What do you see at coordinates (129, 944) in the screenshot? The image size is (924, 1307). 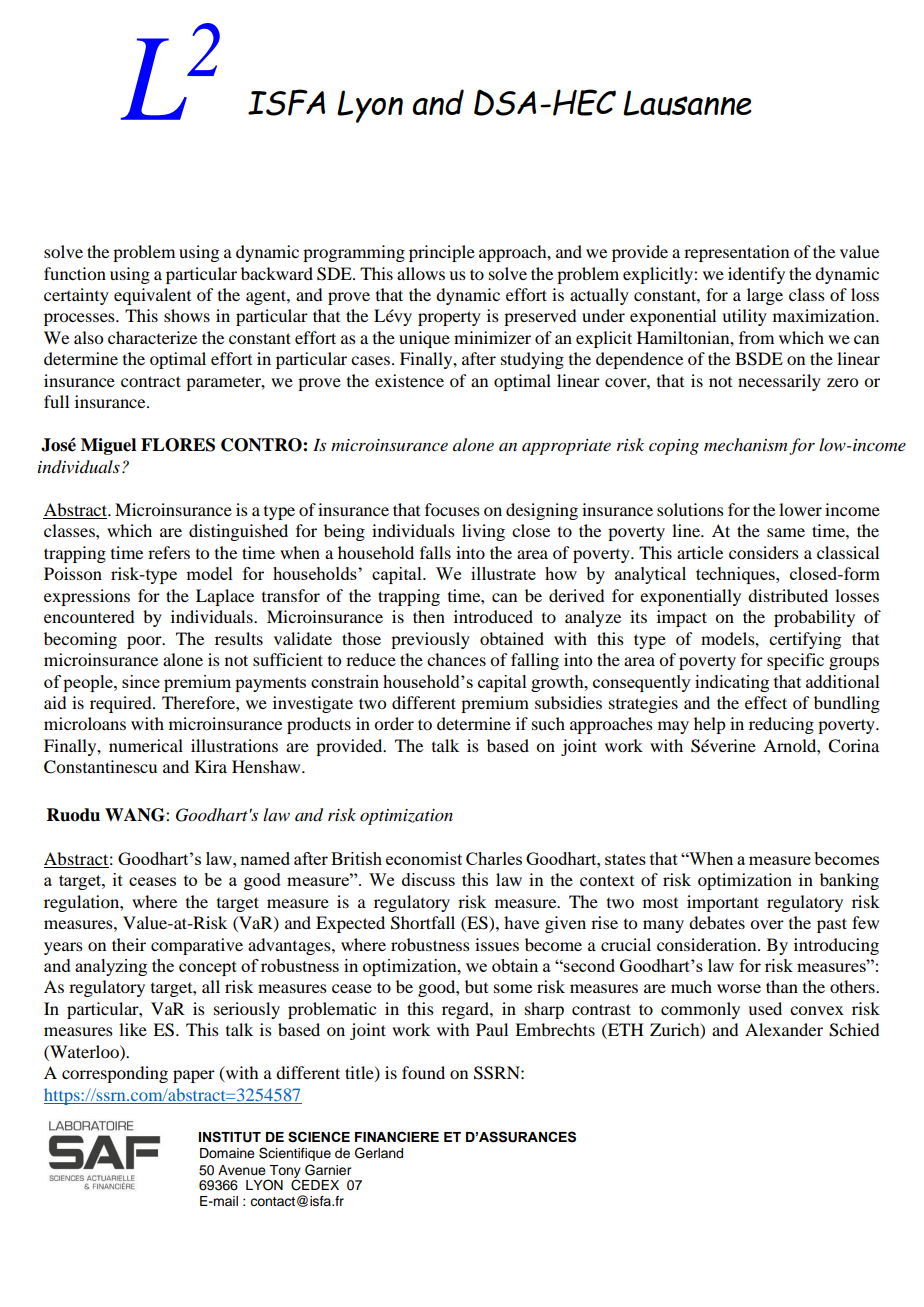 I see `their` at bounding box center [129, 944].
